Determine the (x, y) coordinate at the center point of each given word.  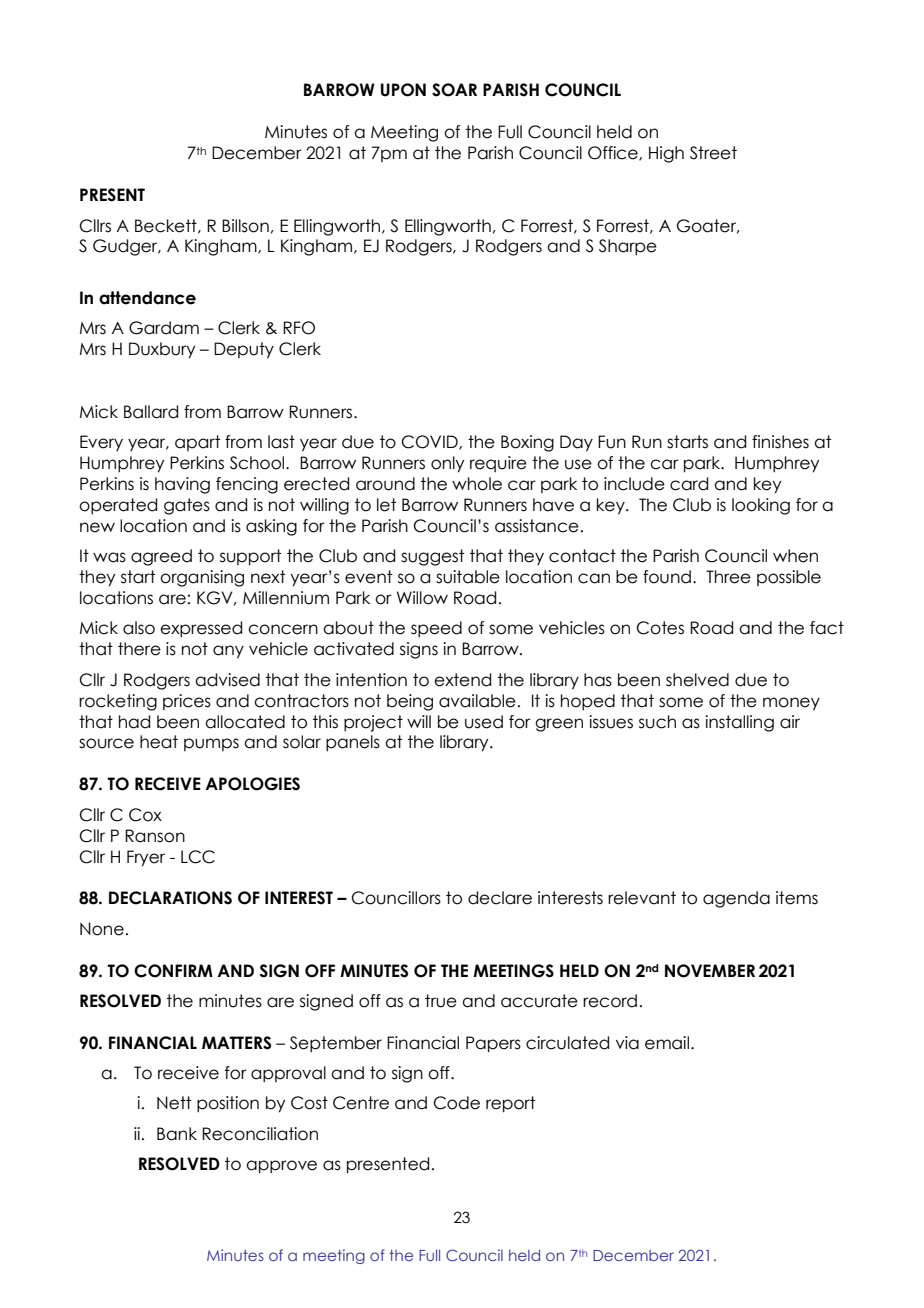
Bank (177, 1134)
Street (713, 153)
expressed (201, 629)
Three (728, 577)
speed (436, 629)
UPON (403, 90)
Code (457, 1103)
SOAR (454, 90)
